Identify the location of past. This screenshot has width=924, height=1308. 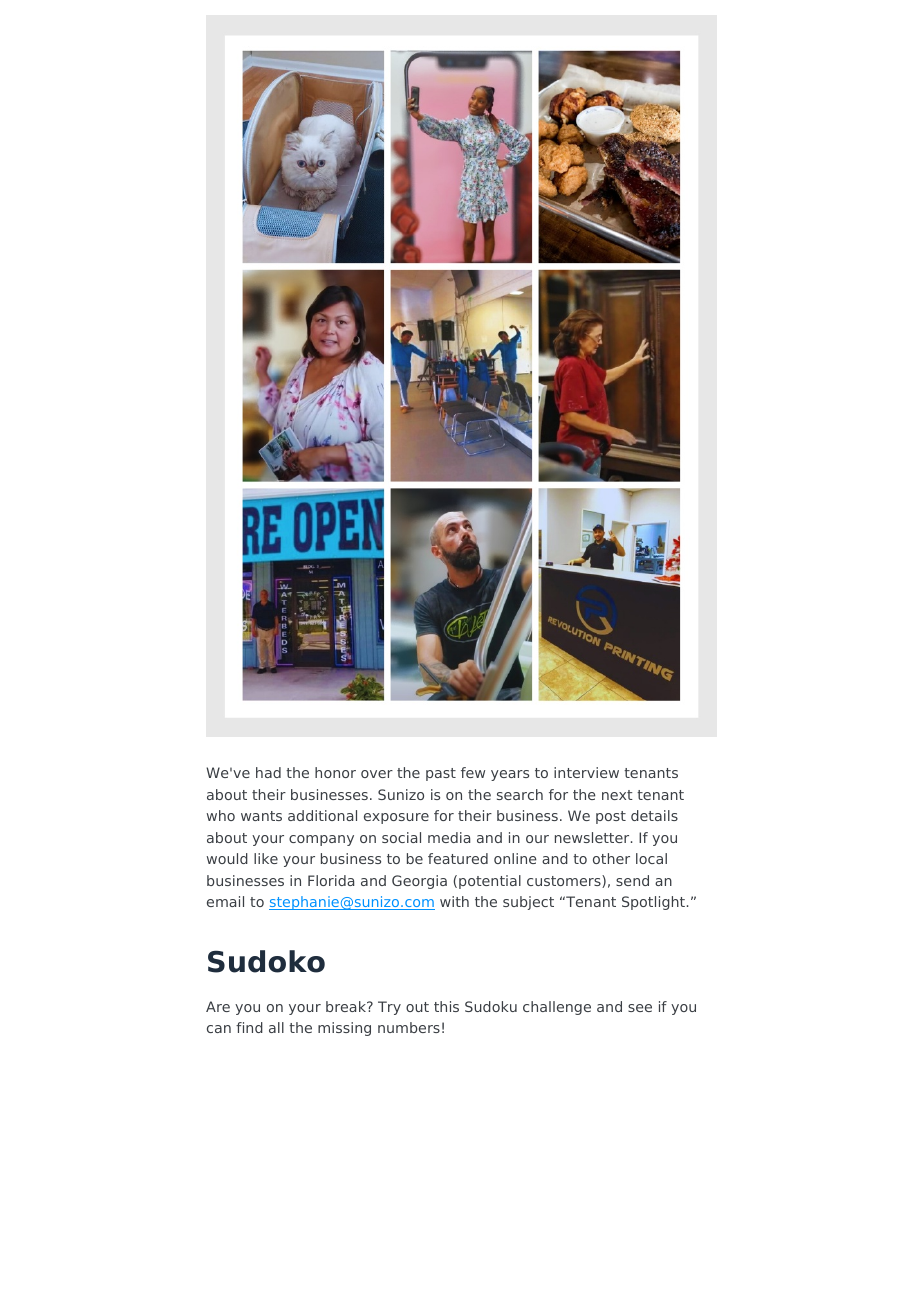
(441, 774).
